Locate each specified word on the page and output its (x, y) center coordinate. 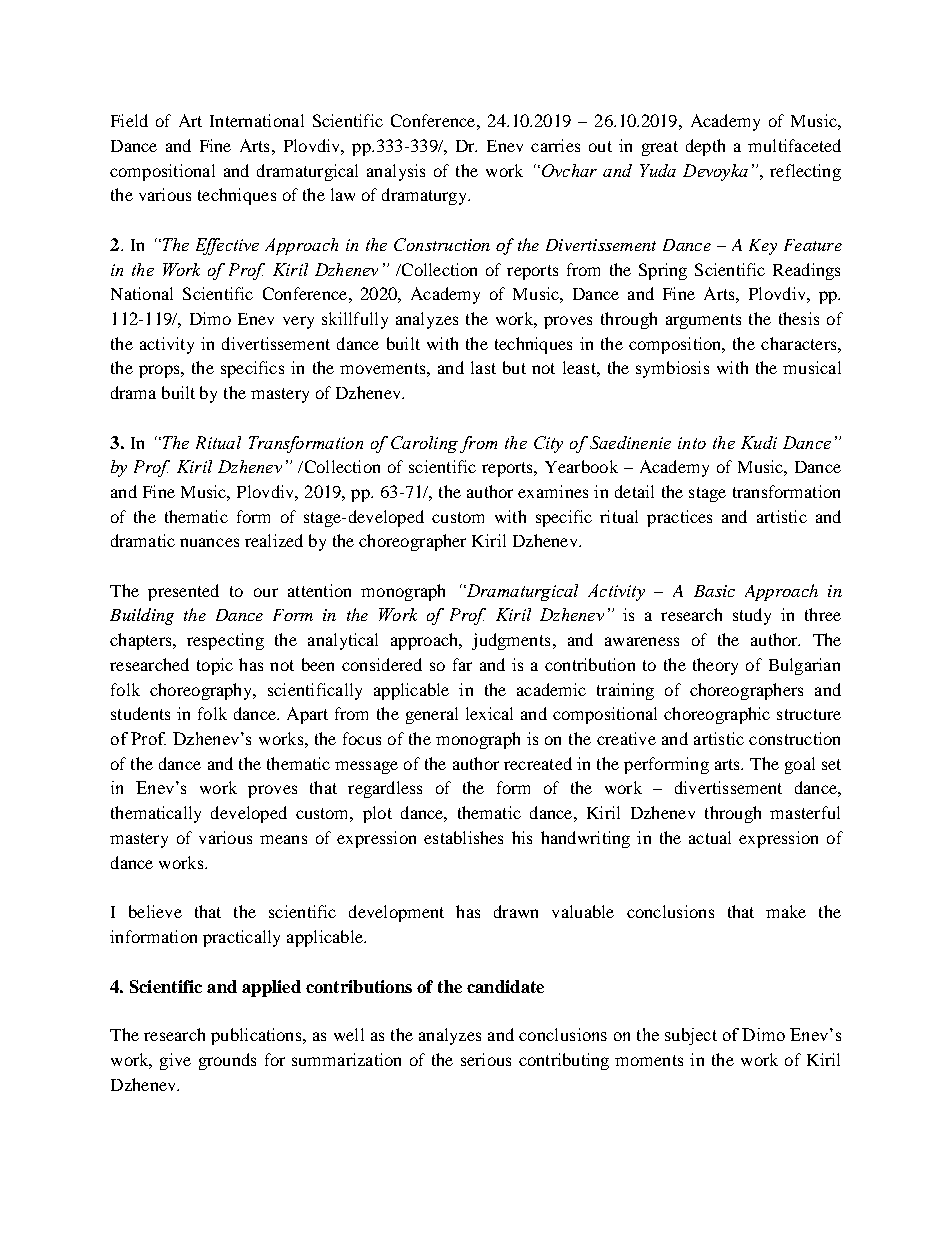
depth (705, 147)
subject (691, 1036)
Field (129, 120)
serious (486, 1059)
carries (555, 145)
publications (257, 1036)
